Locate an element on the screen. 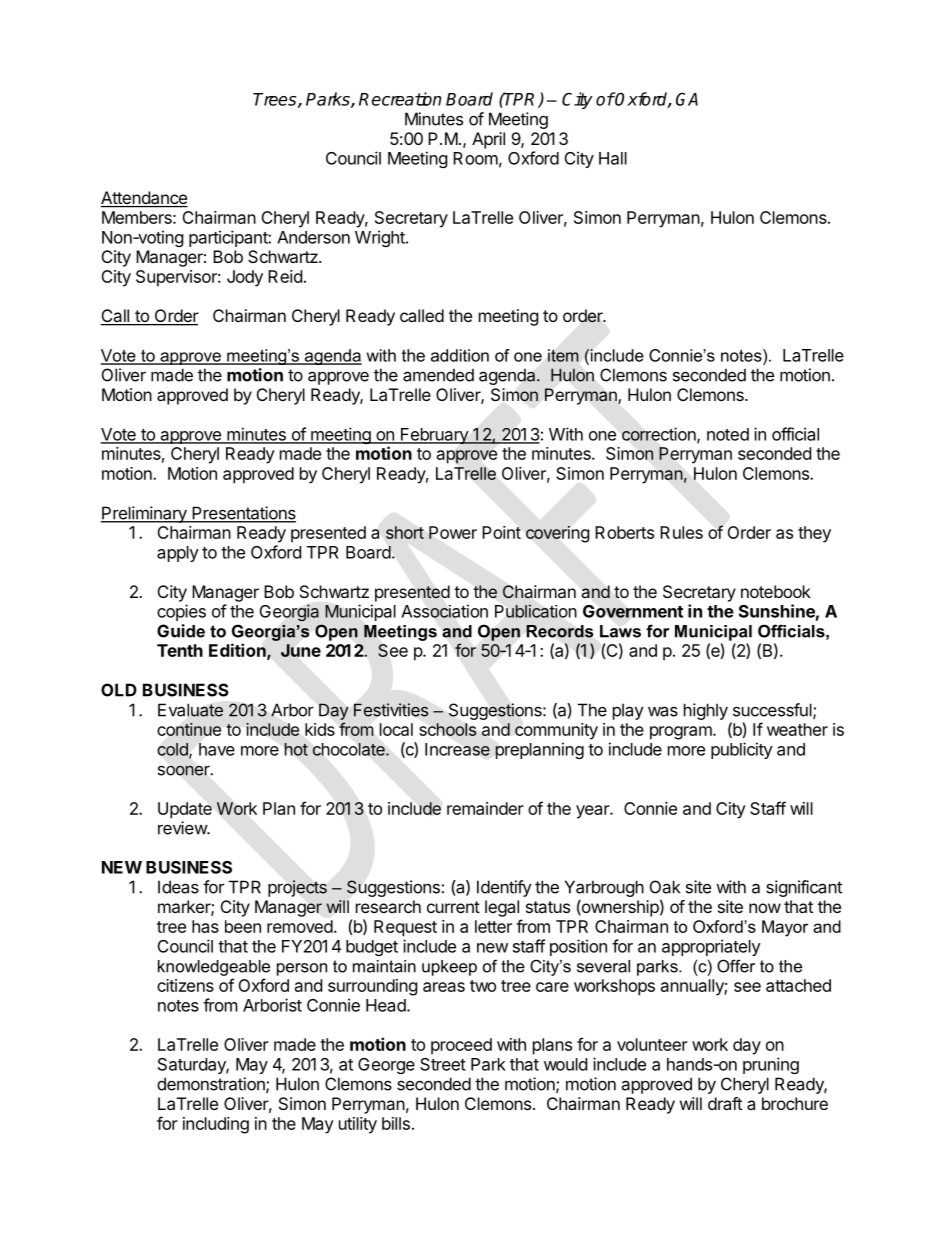 This screenshot has width=952, height=1233. copies is located at coordinates (181, 612).
